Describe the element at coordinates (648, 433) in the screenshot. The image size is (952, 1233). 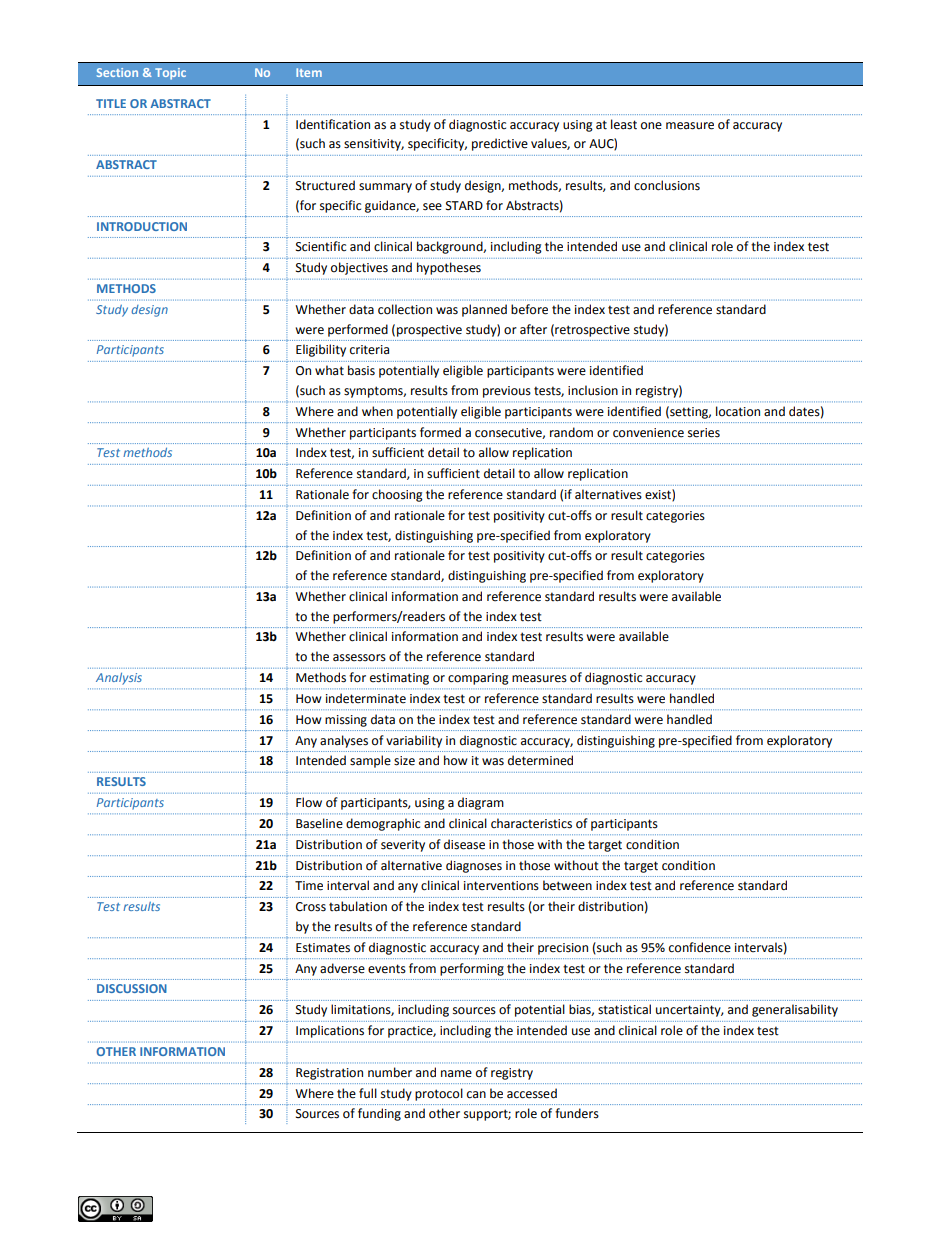
I see `convenience` at that location.
